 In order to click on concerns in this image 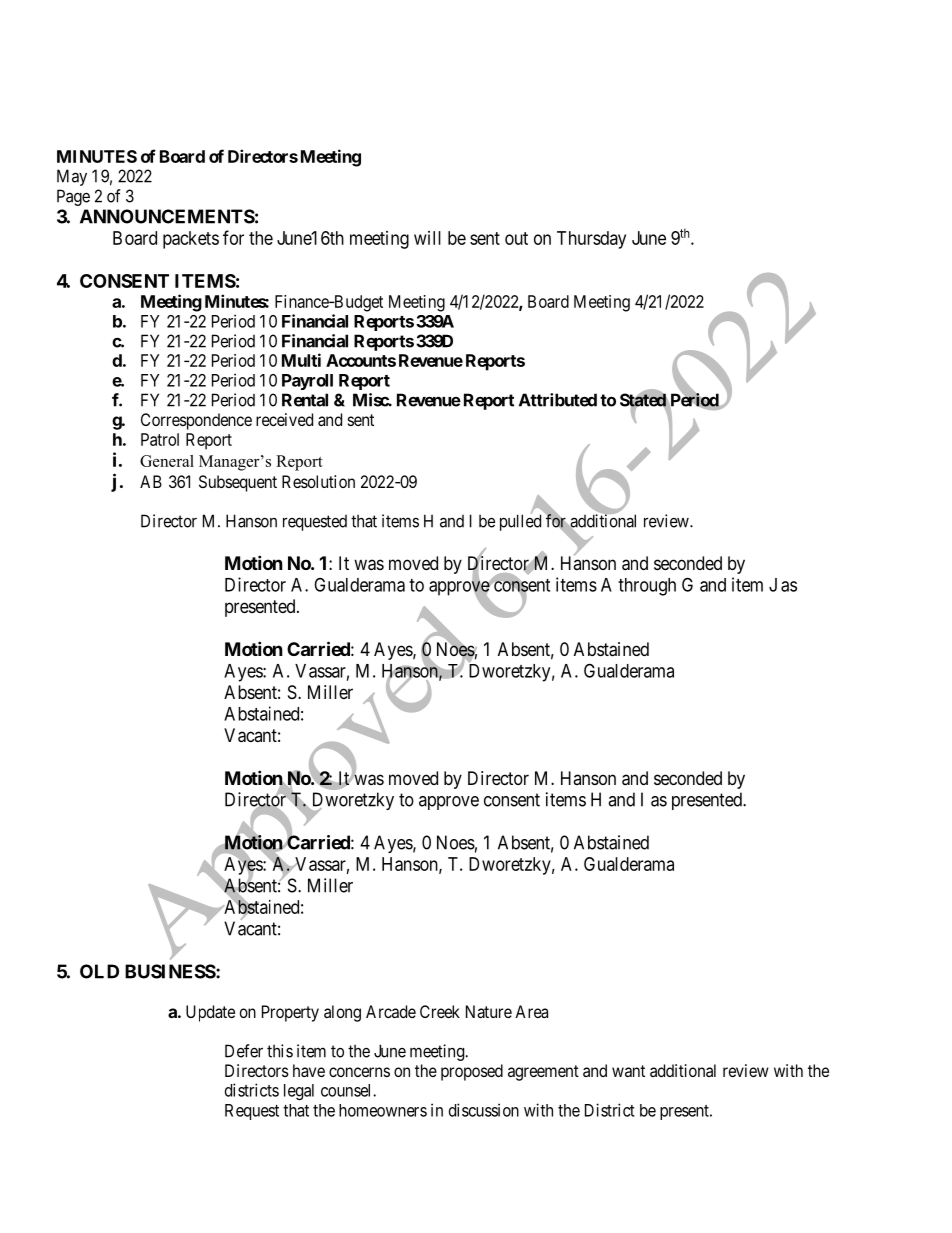, I will do `click(359, 1072)`.
